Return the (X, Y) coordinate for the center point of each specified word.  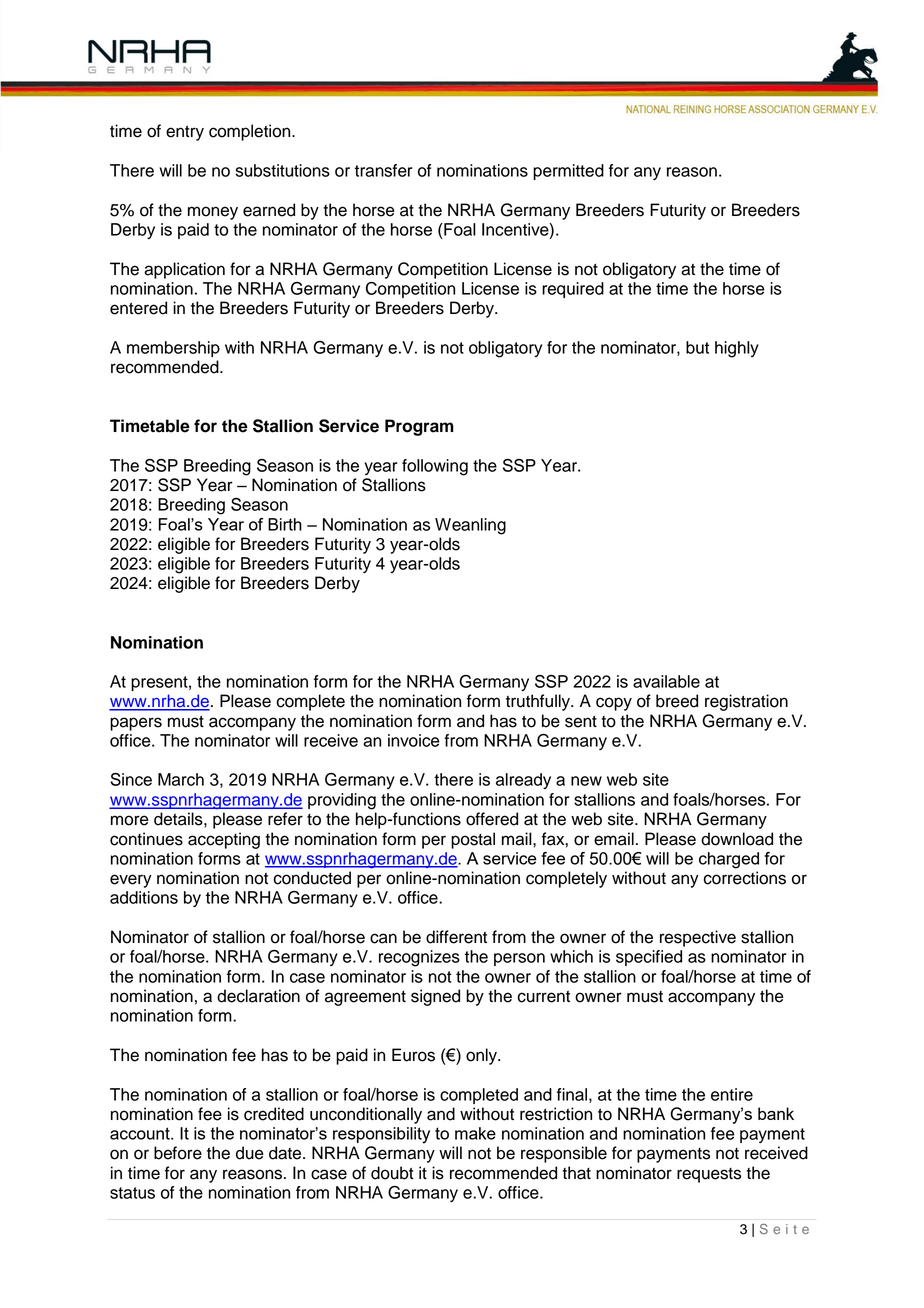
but (697, 347)
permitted (568, 172)
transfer (384, 170)
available (666, 681)
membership (173, 349)
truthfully (539, 702)
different (456, 937)
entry (185, 133)
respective (698, 938)
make (475, 1133)
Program (419, 427)
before (178, 1153)
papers (136, 724)
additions (144, 897)
